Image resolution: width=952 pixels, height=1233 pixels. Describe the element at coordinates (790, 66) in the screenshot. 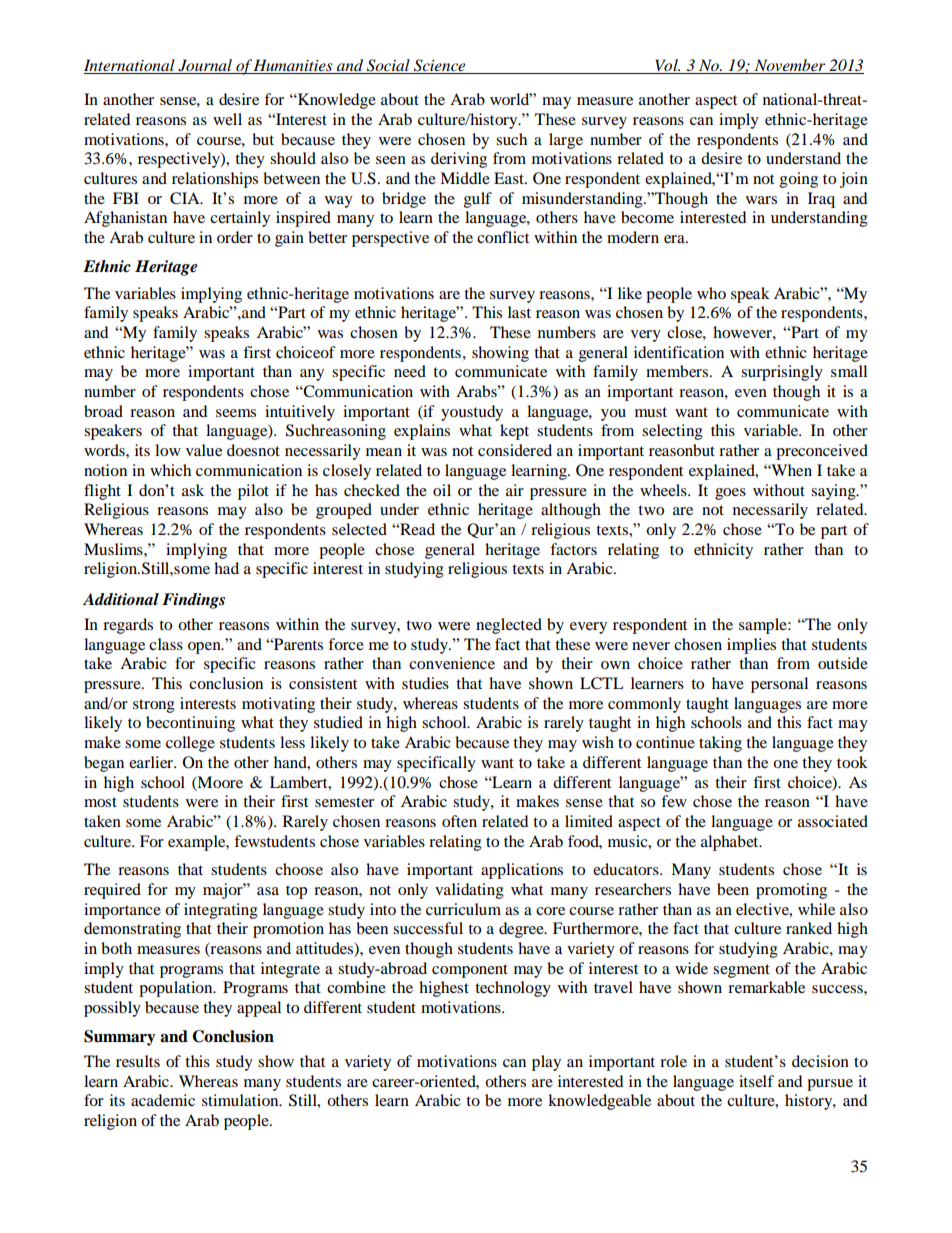

I see `November` at that location.
